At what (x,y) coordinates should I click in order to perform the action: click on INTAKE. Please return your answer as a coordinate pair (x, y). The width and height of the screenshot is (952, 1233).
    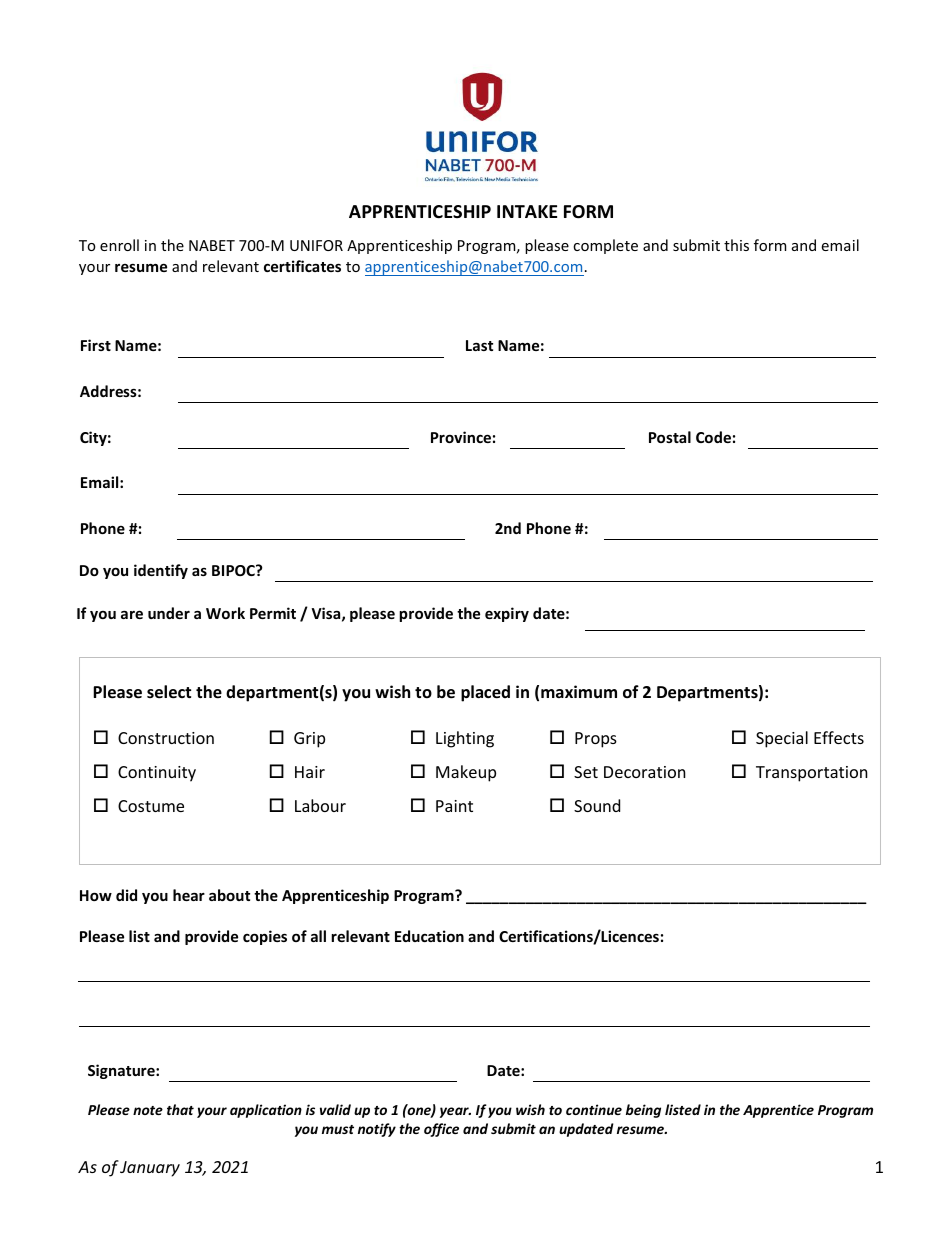
    Looking at the image, I should click on (527, 211).
